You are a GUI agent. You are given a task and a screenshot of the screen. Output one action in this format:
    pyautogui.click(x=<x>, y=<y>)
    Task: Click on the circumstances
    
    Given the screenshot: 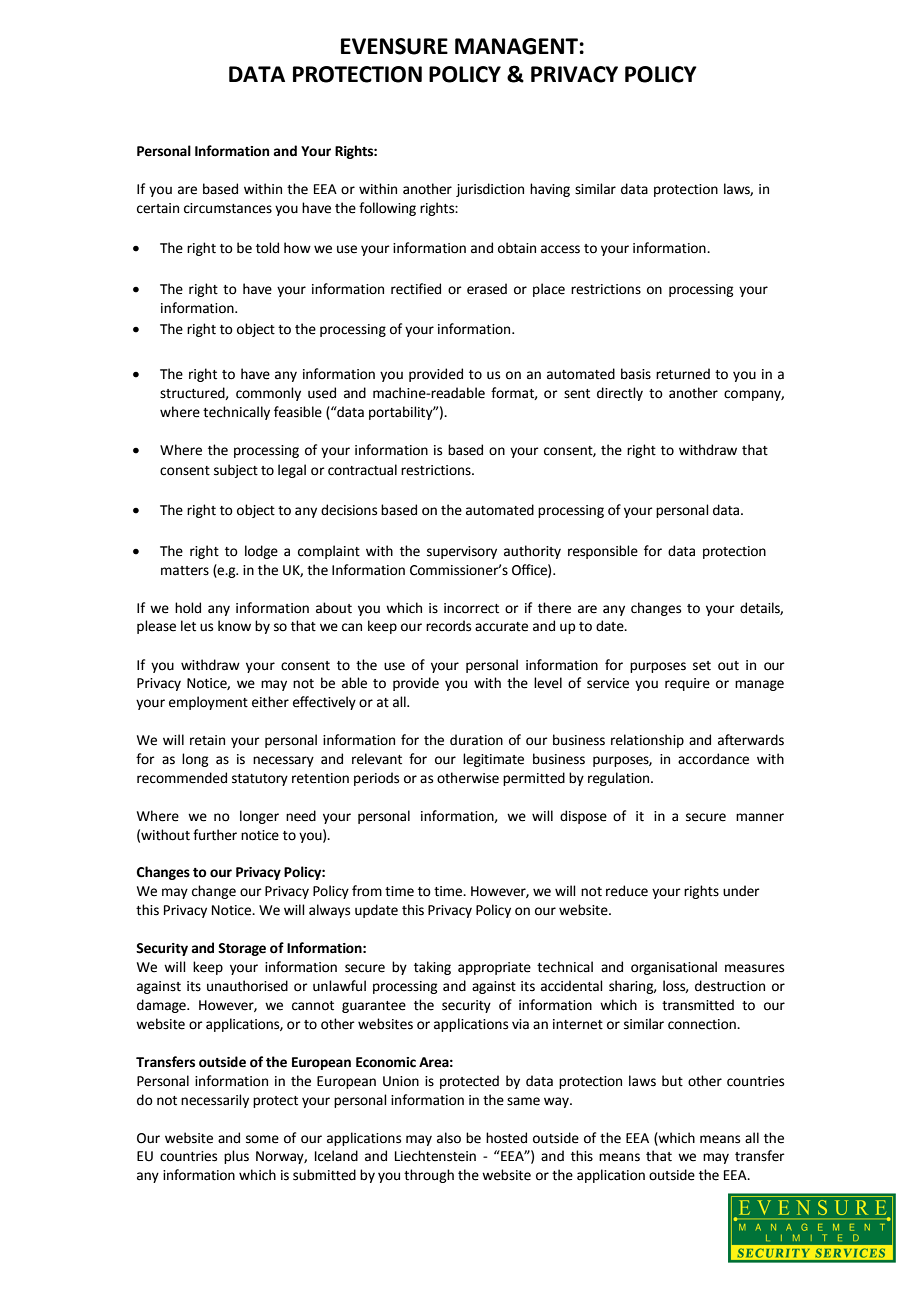 What is the action you would take?
    pyautogui.click(x=228, y=208)
